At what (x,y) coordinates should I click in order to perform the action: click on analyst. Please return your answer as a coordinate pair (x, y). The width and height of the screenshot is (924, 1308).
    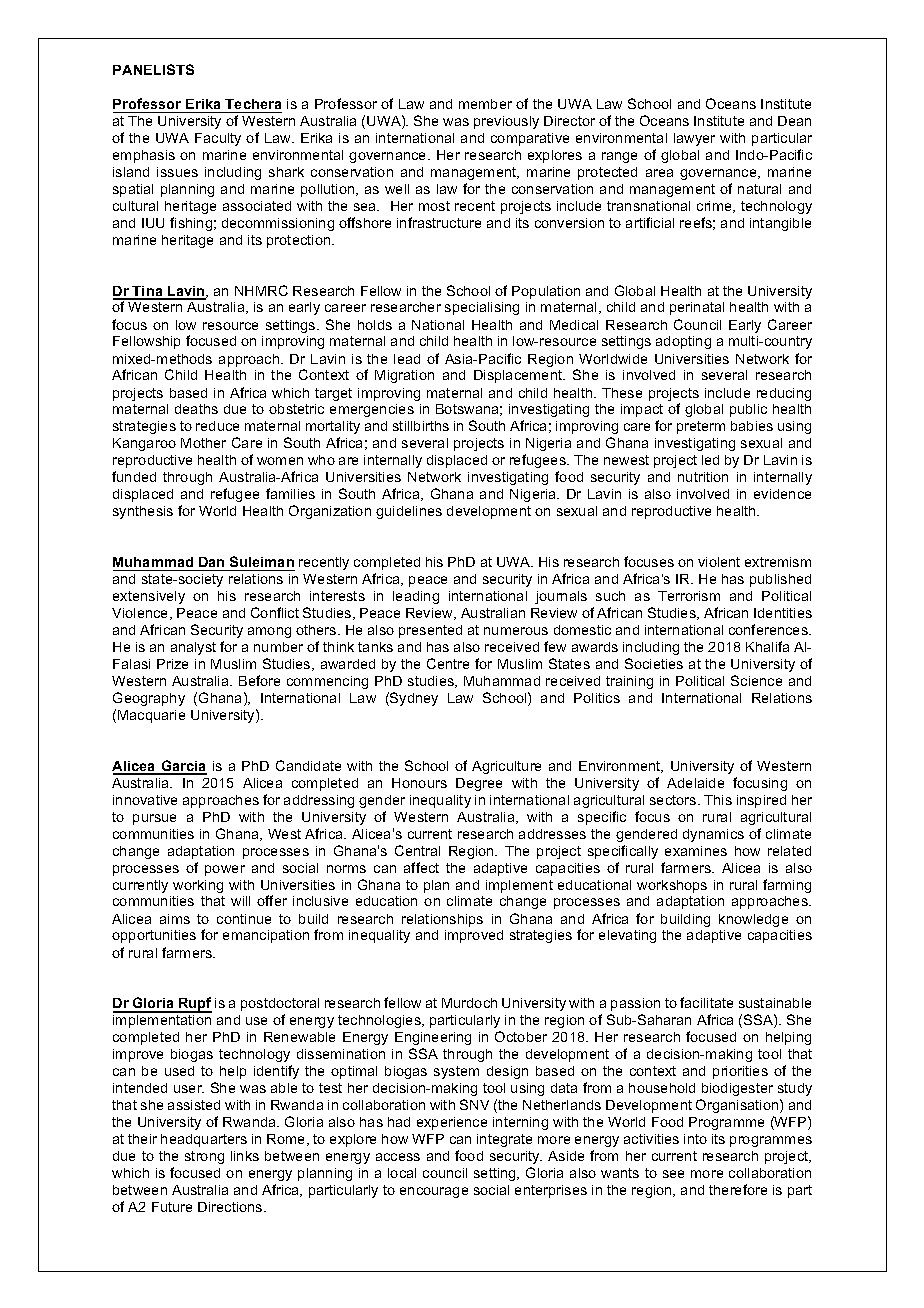
    Looking at the image, I should click on (193, 648).
